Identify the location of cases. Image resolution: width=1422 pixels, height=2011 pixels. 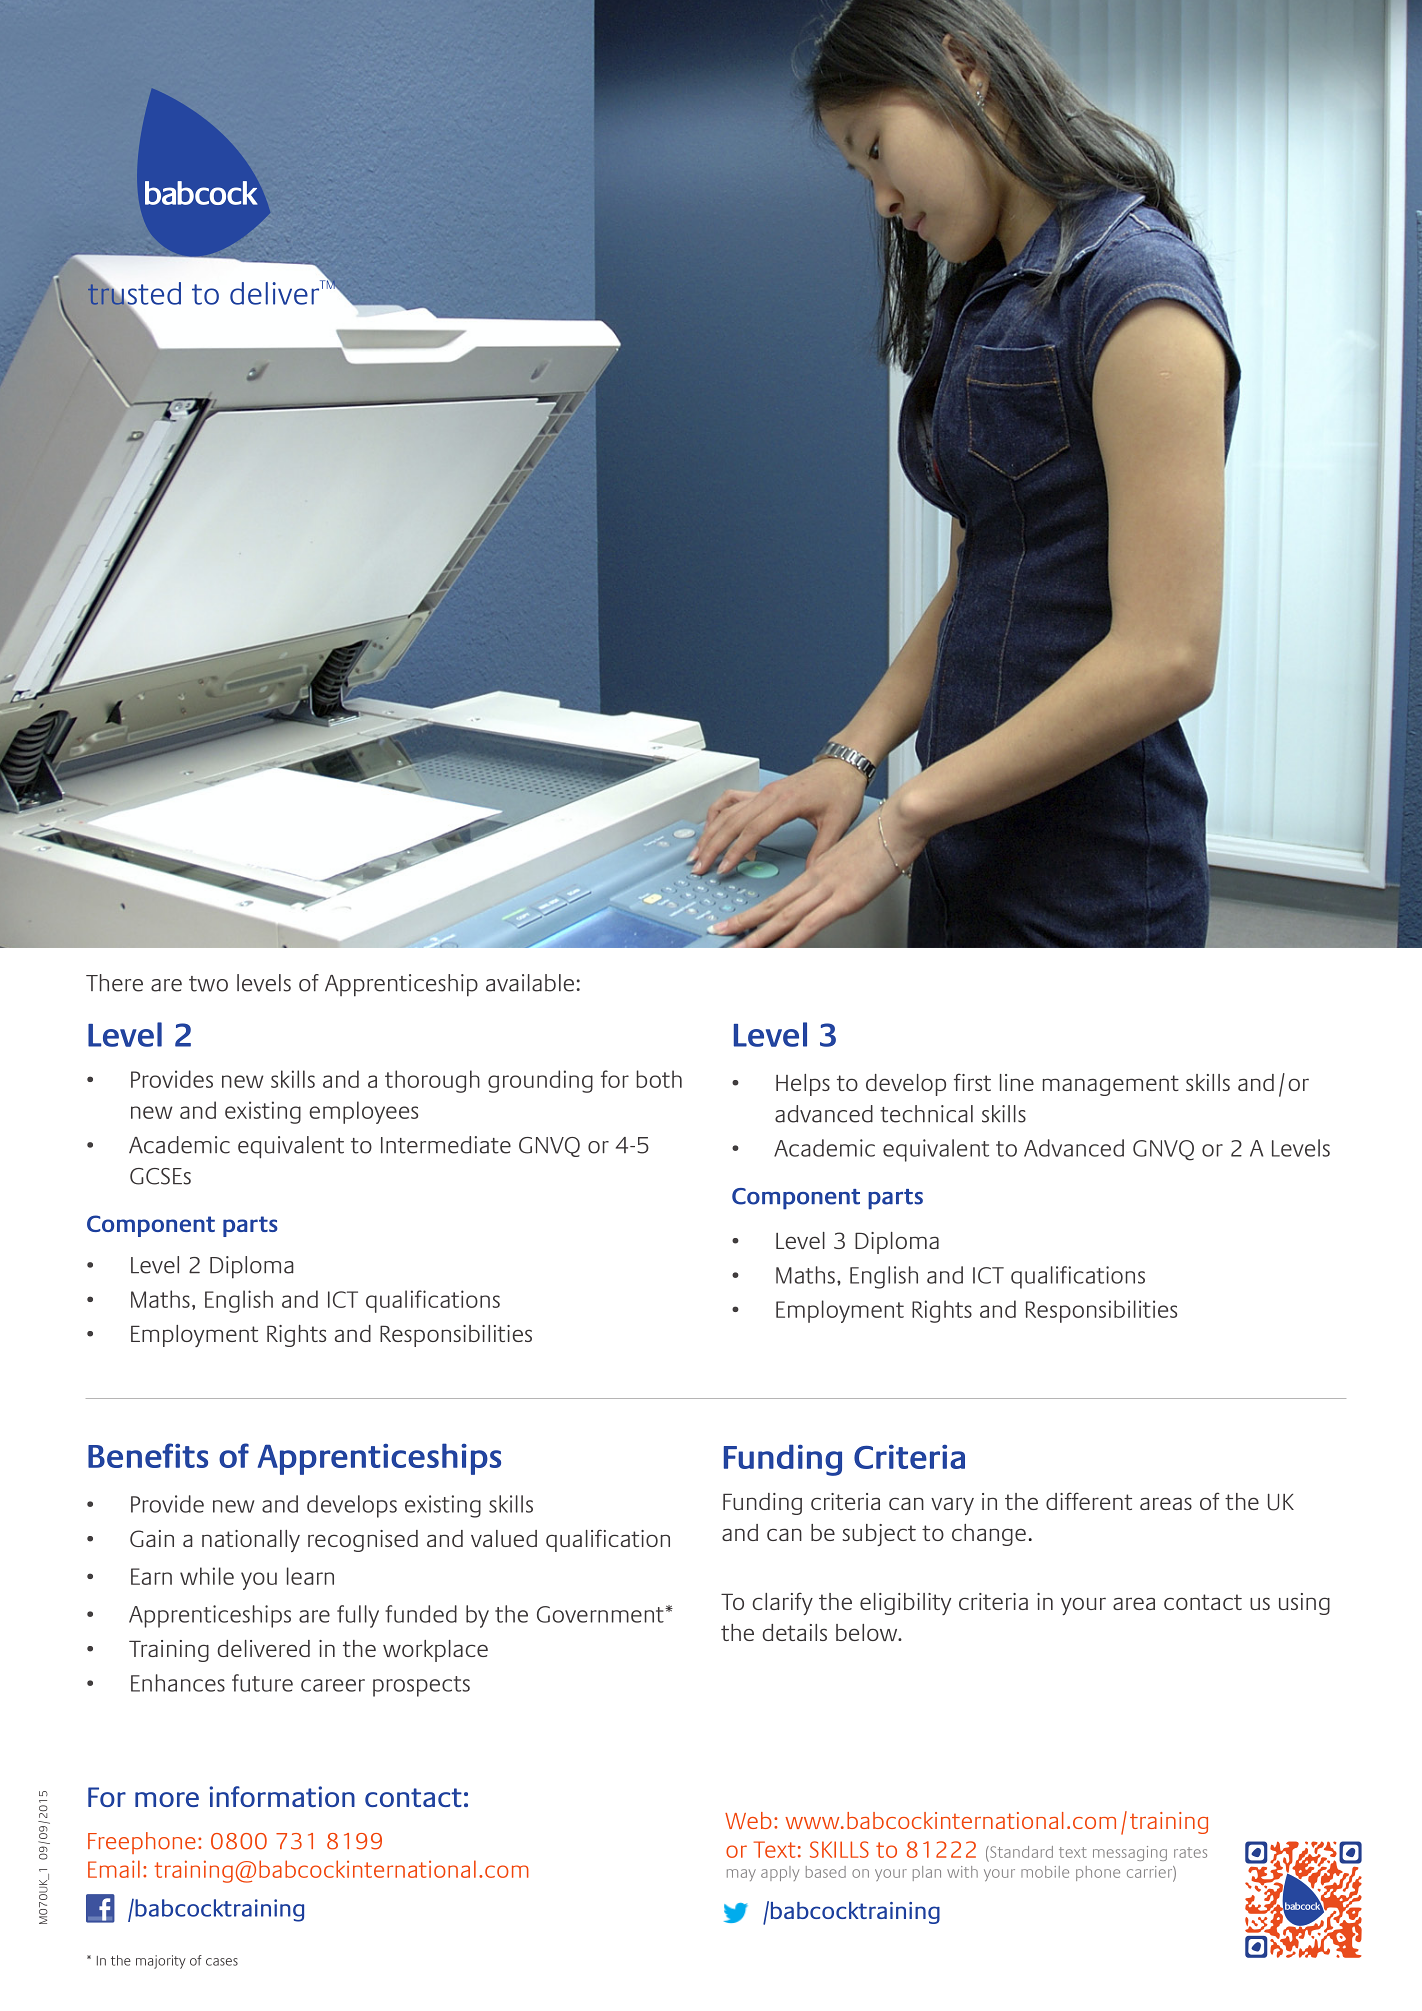
(222, 1962).
